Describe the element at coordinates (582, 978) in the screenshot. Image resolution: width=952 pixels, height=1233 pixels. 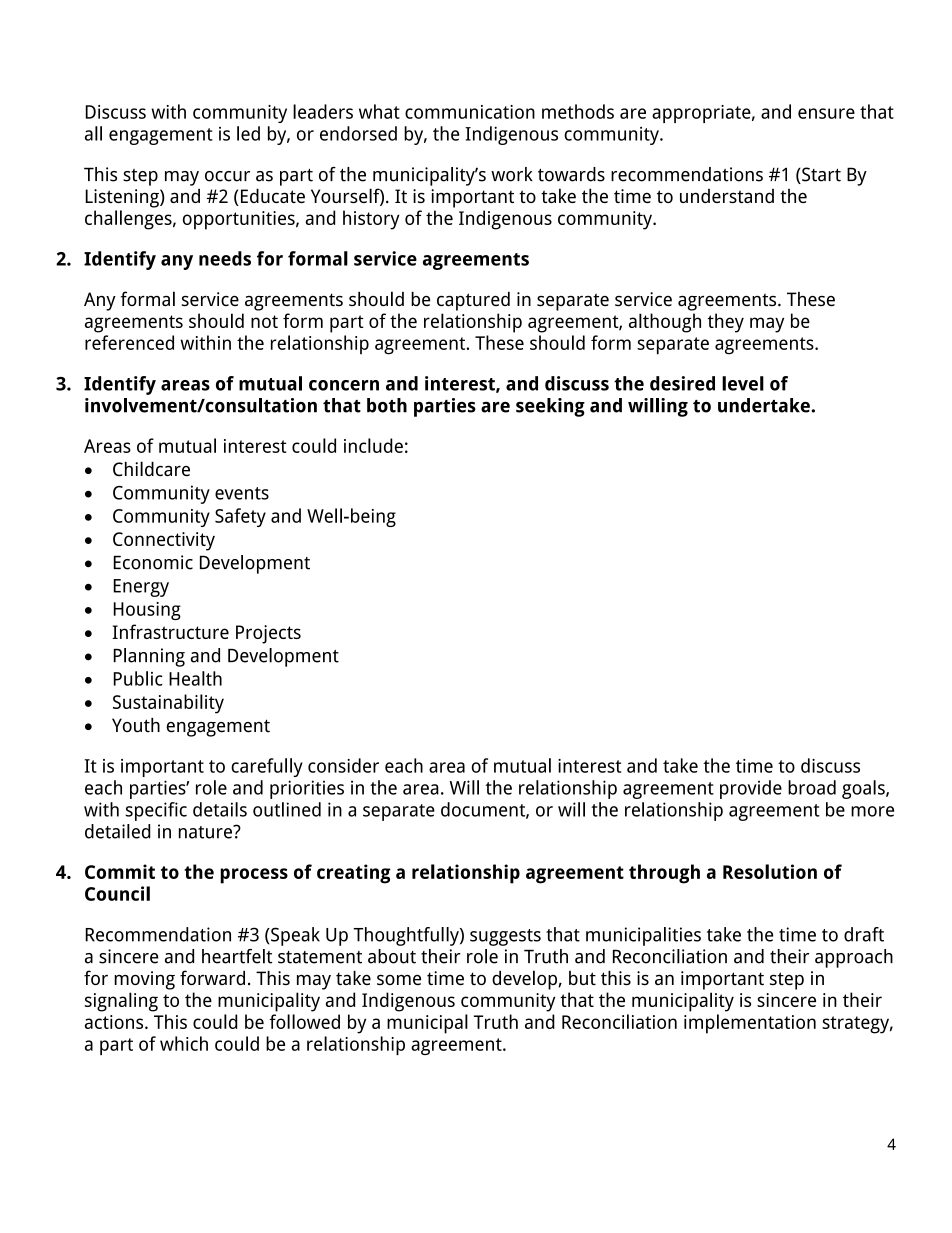
I see `but` at that location.
